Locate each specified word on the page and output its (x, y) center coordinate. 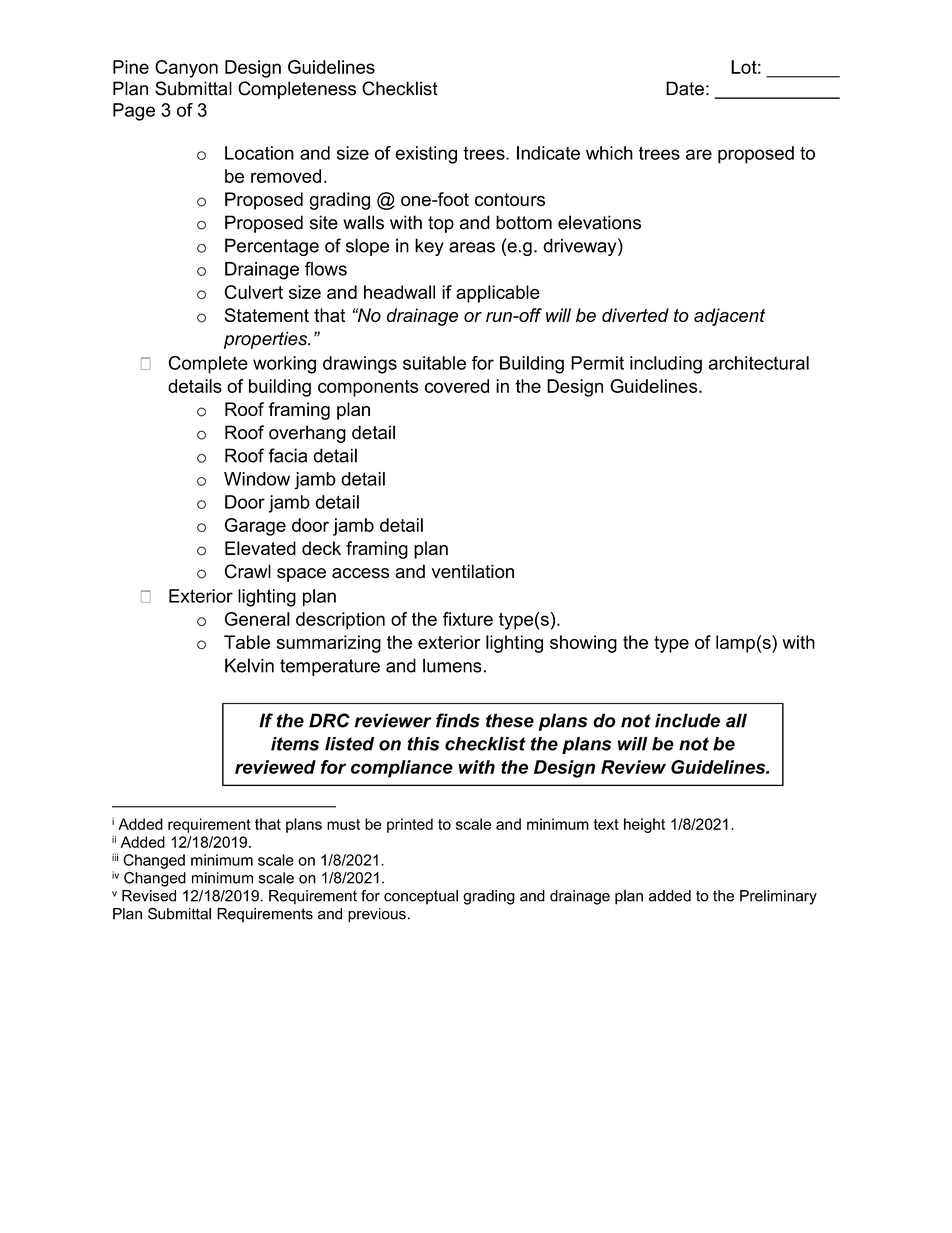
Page (134, 112)
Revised (149, 896)
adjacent (729, 317)
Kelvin (249, 665)
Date (685, 88)
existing (426, 155)
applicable (498, 294)
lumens (452, 665)
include (687, 720)
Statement (267, 315)
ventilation (473, 571)
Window (257, 479)
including (666, 365)
